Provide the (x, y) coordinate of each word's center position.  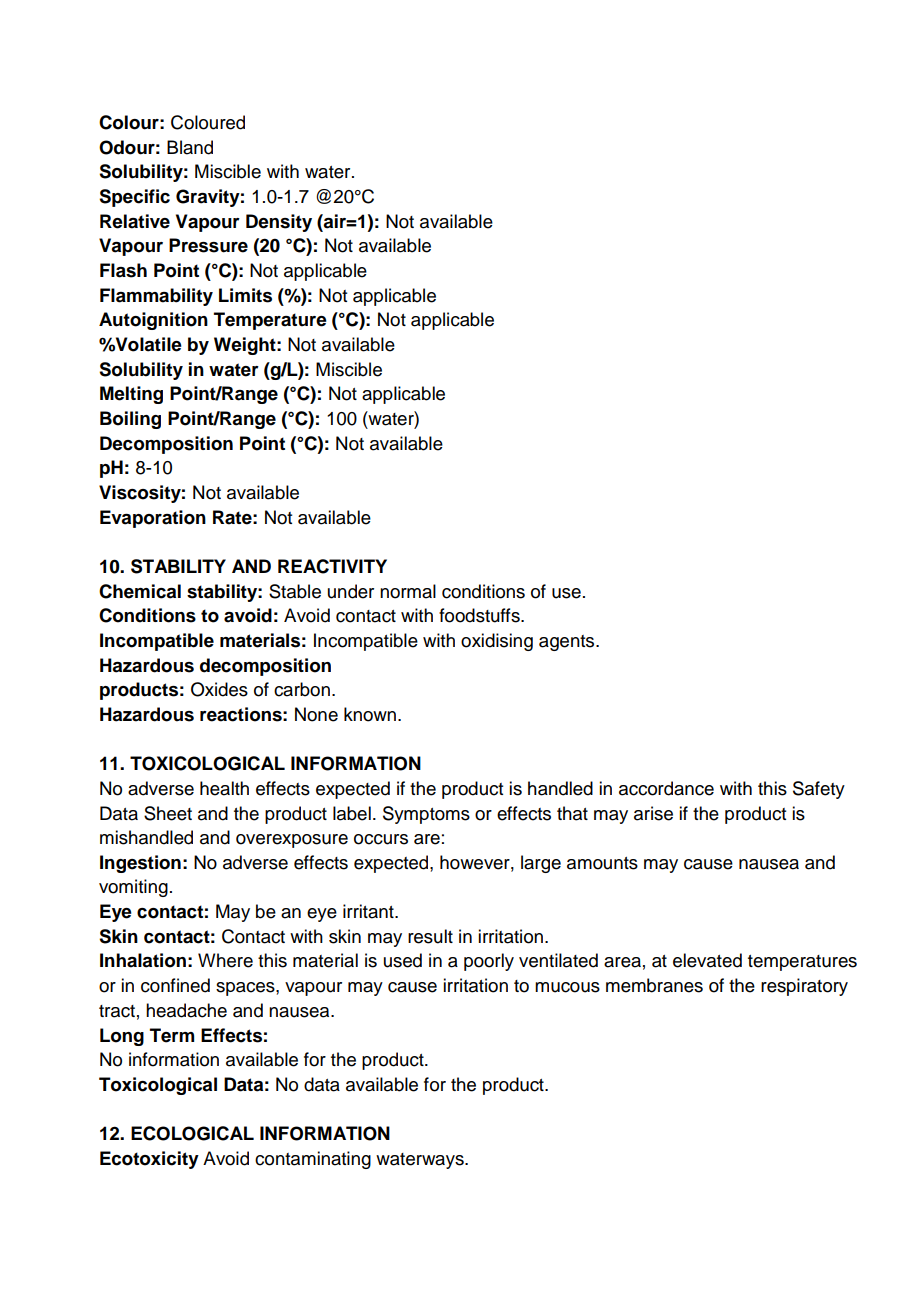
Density (279, 223)
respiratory (804, 987)
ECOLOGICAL (192, 1133)
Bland (190, 147)
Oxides (219, 689)
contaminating (313, 1160)
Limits (245, 295)
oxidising (497, 642)
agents (568, 643)
